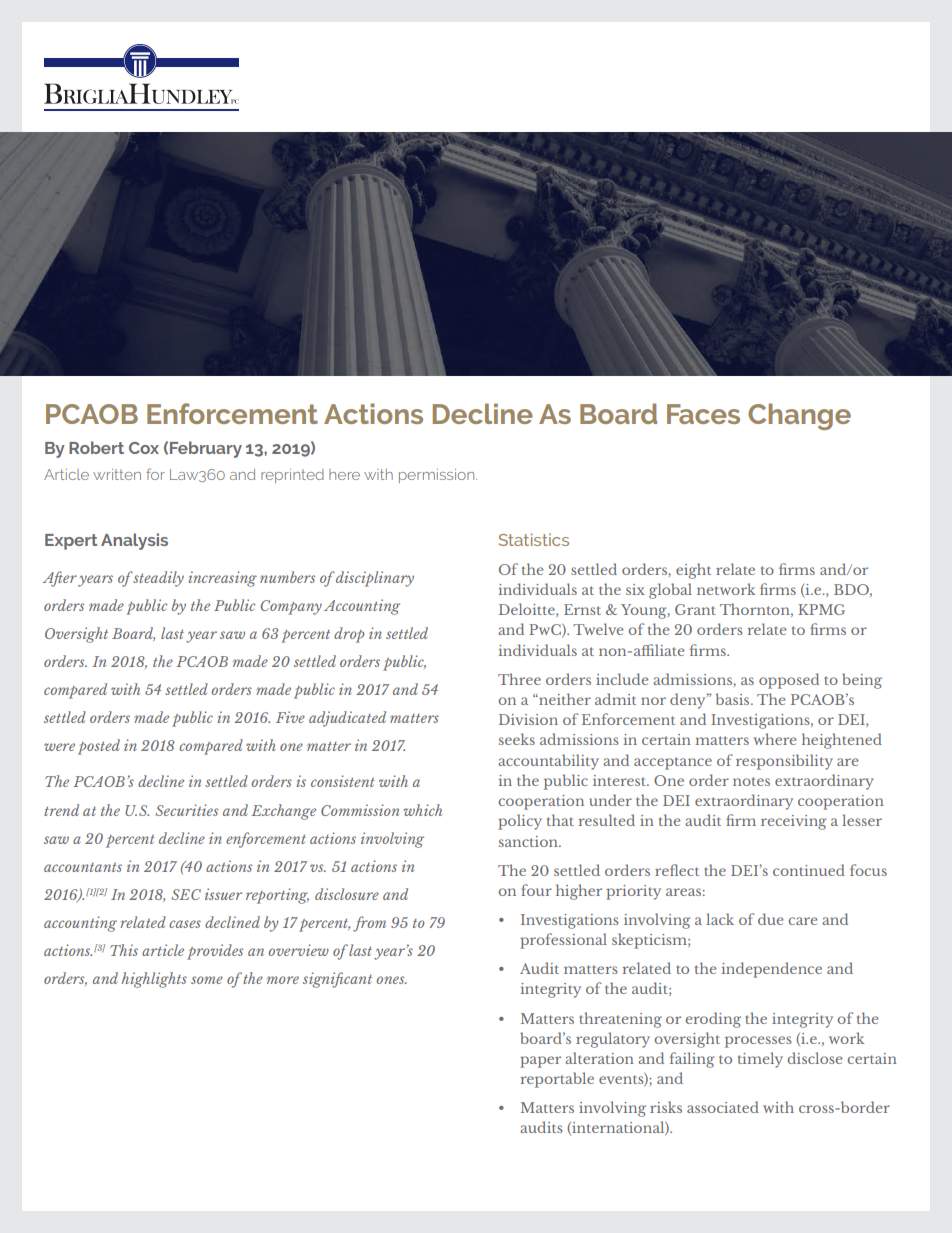 The width and height of the document is (952, 1233). What do you see at coordinates (438, 476) in the document?
I see `permission` at bounding box center [438, 476].
